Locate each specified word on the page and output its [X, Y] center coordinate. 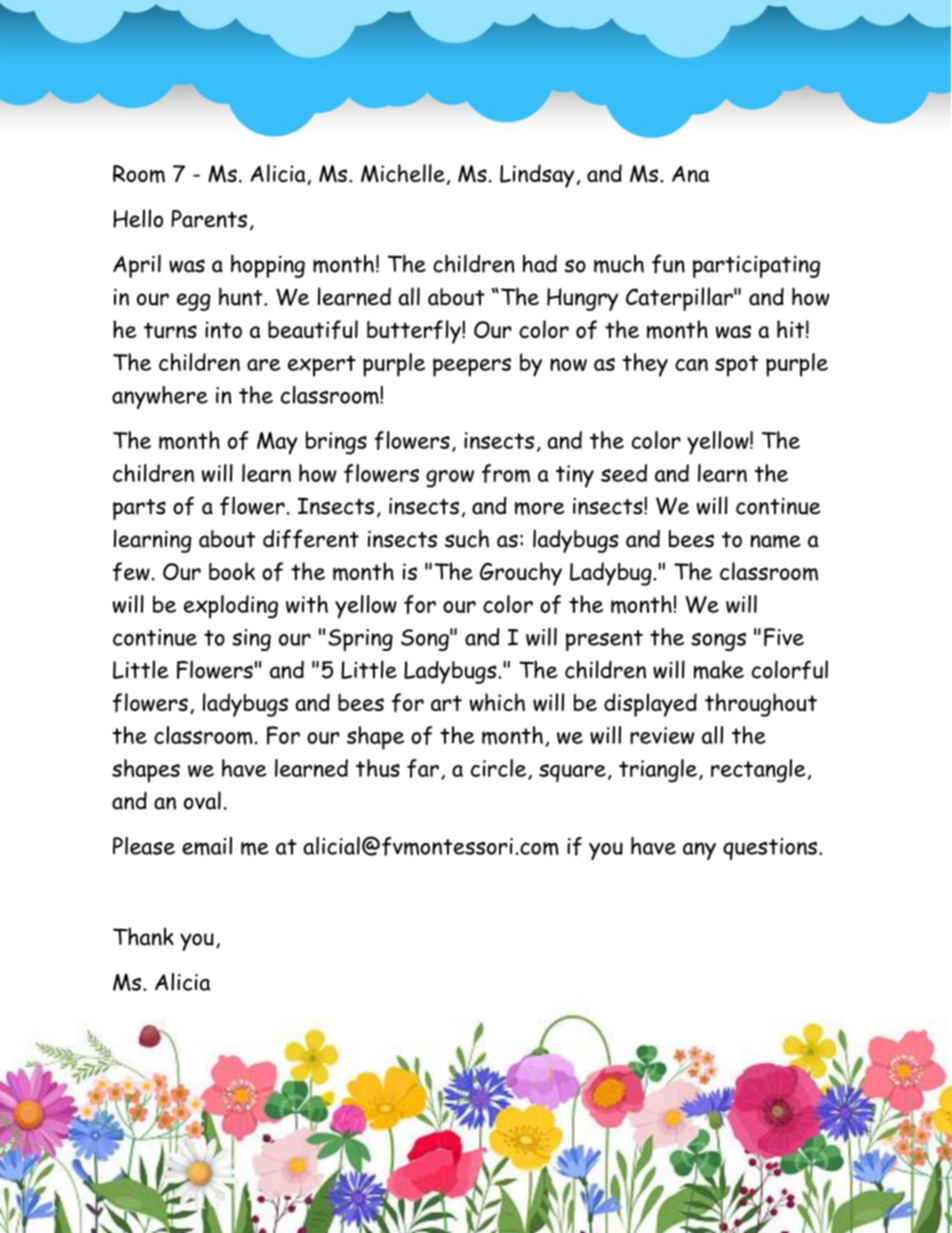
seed [624, 473]
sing [251, 640]
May [277, 443]
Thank [143, 936]
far [423, 768]
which [497, 702]
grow [450, 479]
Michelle [403, 173]
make [718, 669]
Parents [209, 219]
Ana [690, 174]
